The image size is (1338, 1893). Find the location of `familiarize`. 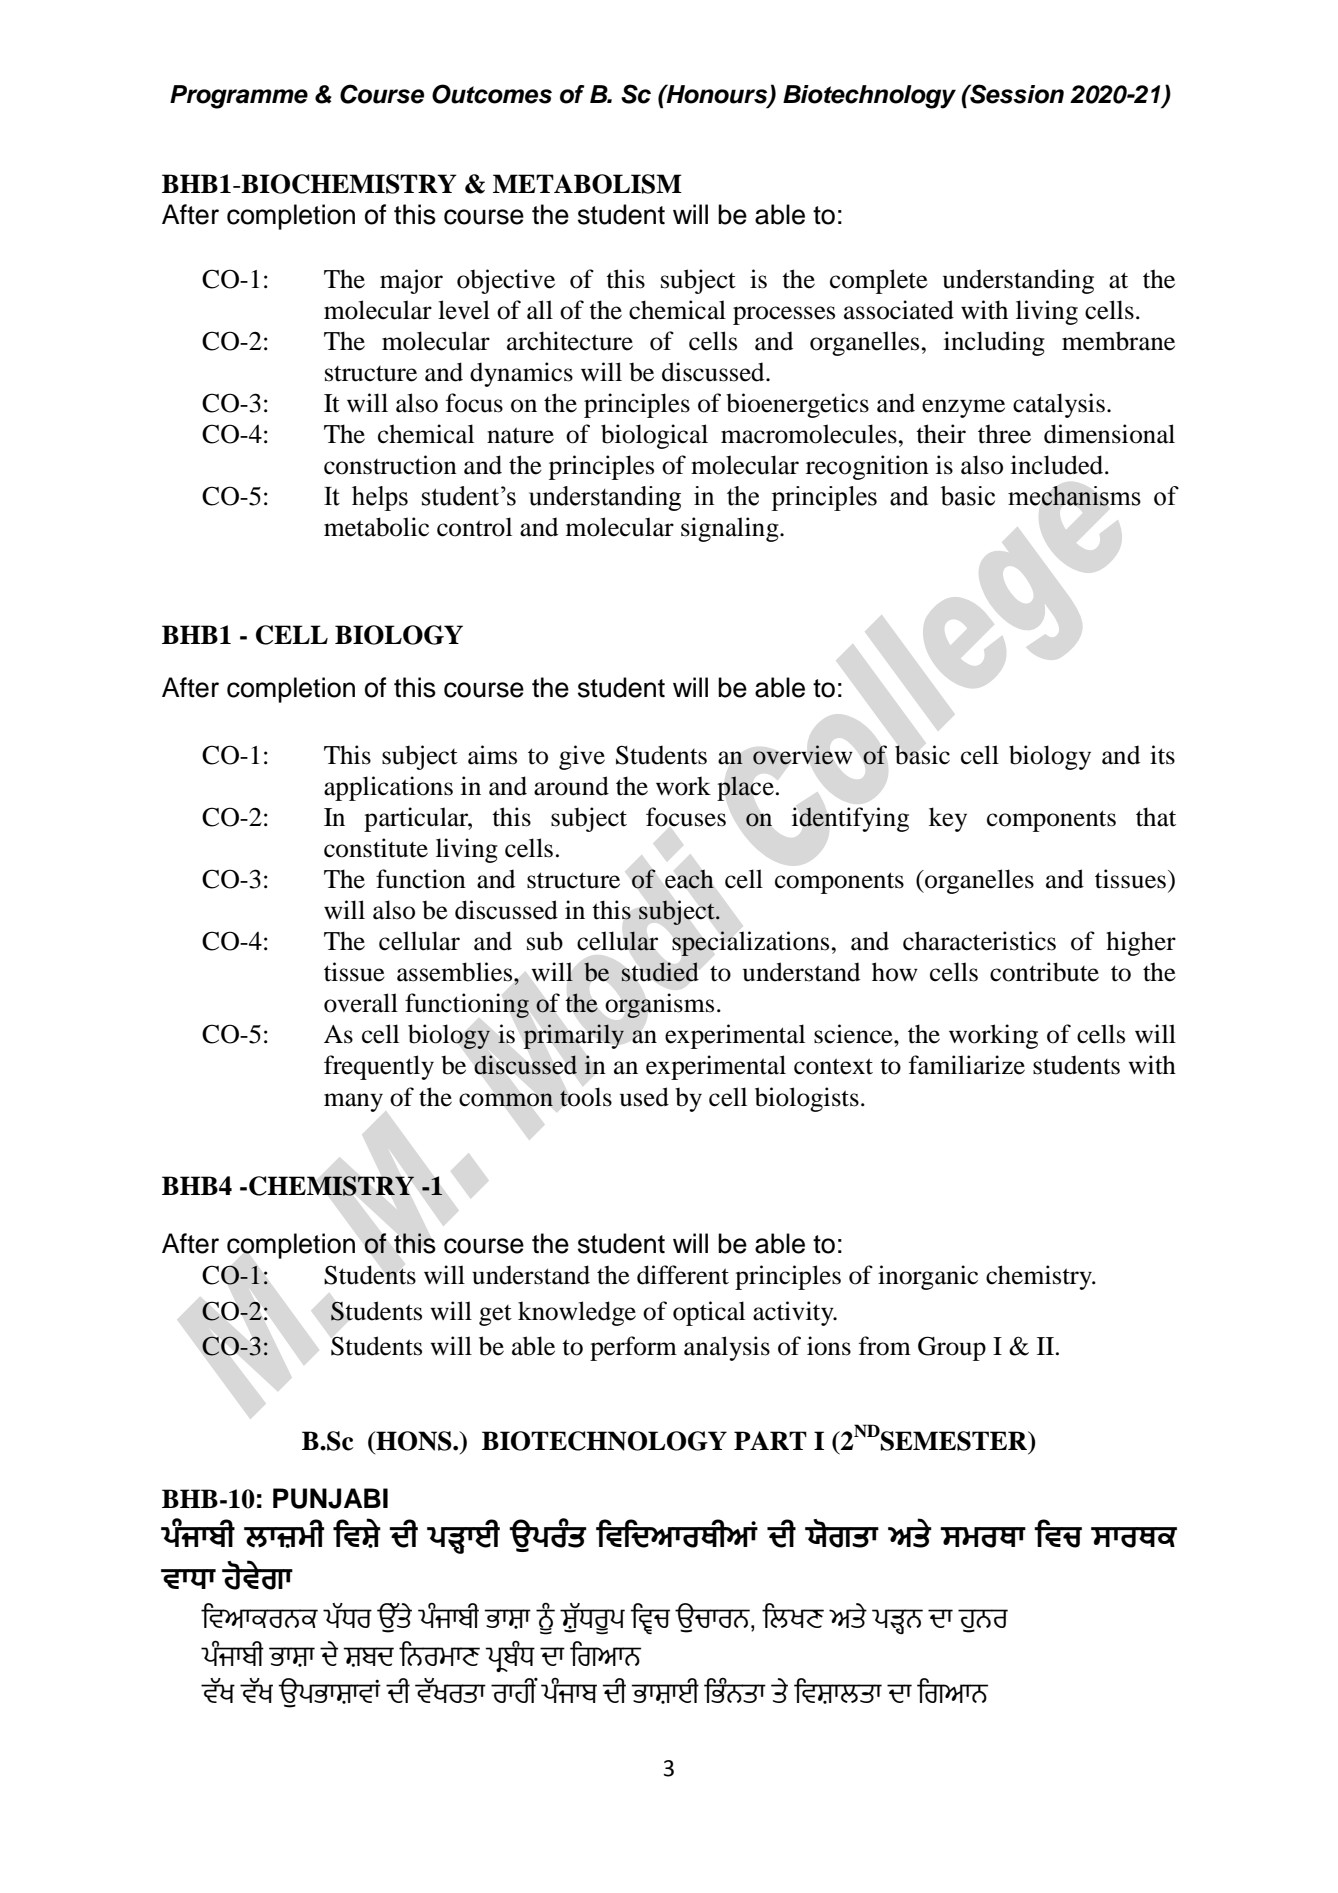

familiarize is located at coordinates (967, 1065).
